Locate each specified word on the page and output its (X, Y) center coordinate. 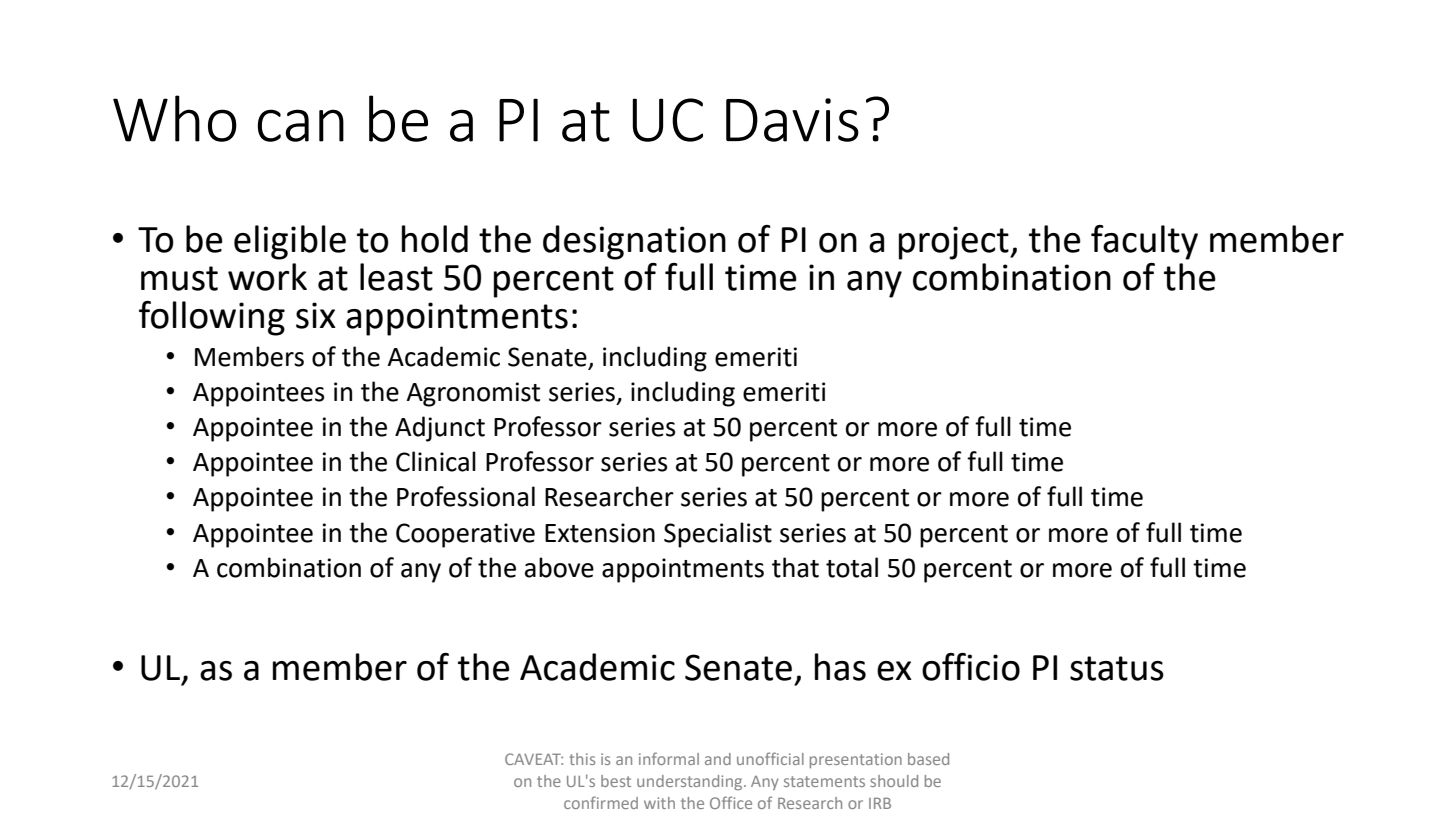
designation (634, 242)
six (316, 315)
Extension (600, 533)
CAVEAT (534, 759)
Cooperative (465, 535)
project (955, 243)
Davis (792, 120)
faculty (1144, 242)
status (1117, 668)
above (559, 567)
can (301, 125)
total (852, 567)
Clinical (436, 461)
